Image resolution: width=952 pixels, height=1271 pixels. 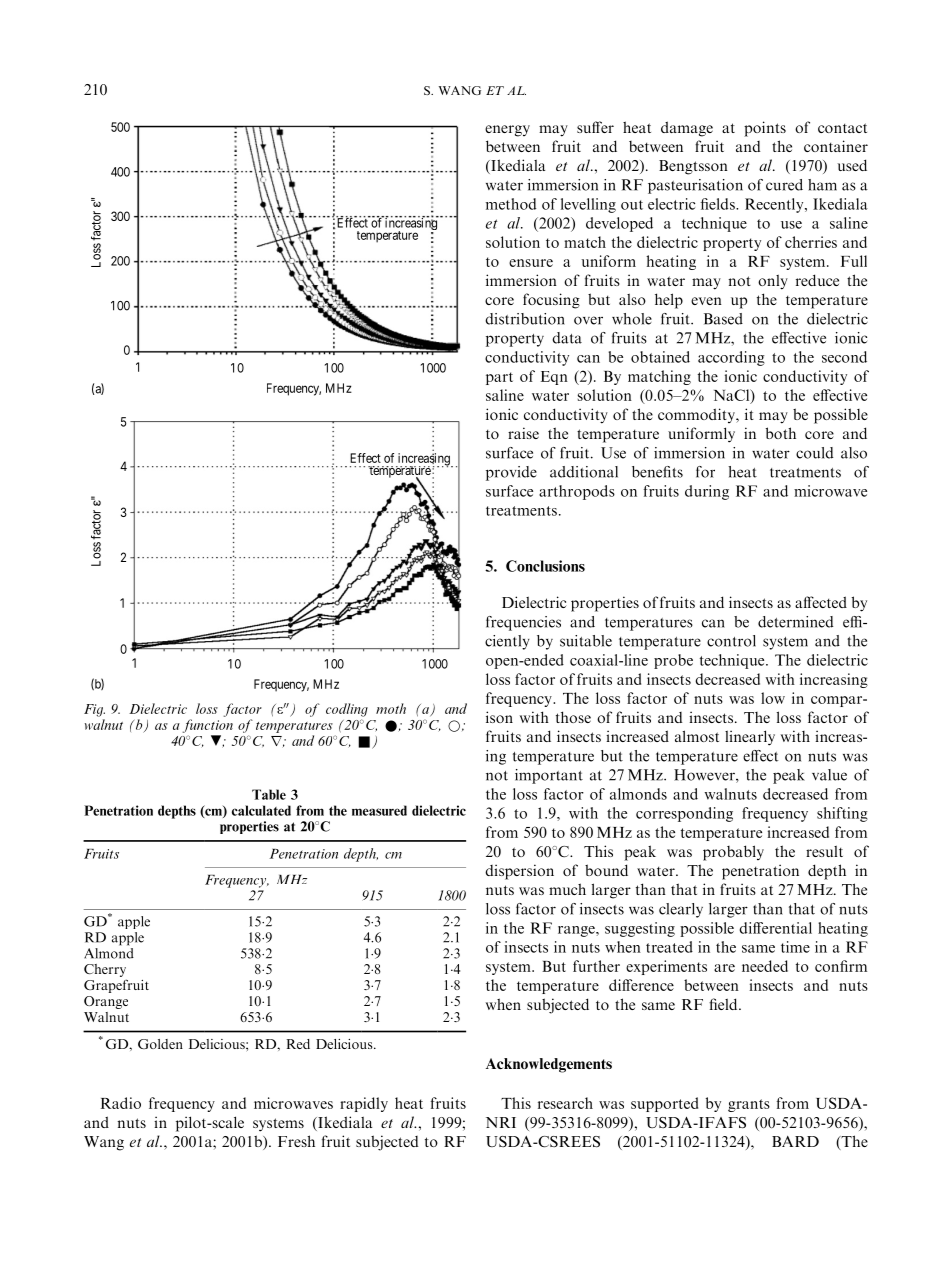 I want to click on raise, so click(x=523, y=433).
